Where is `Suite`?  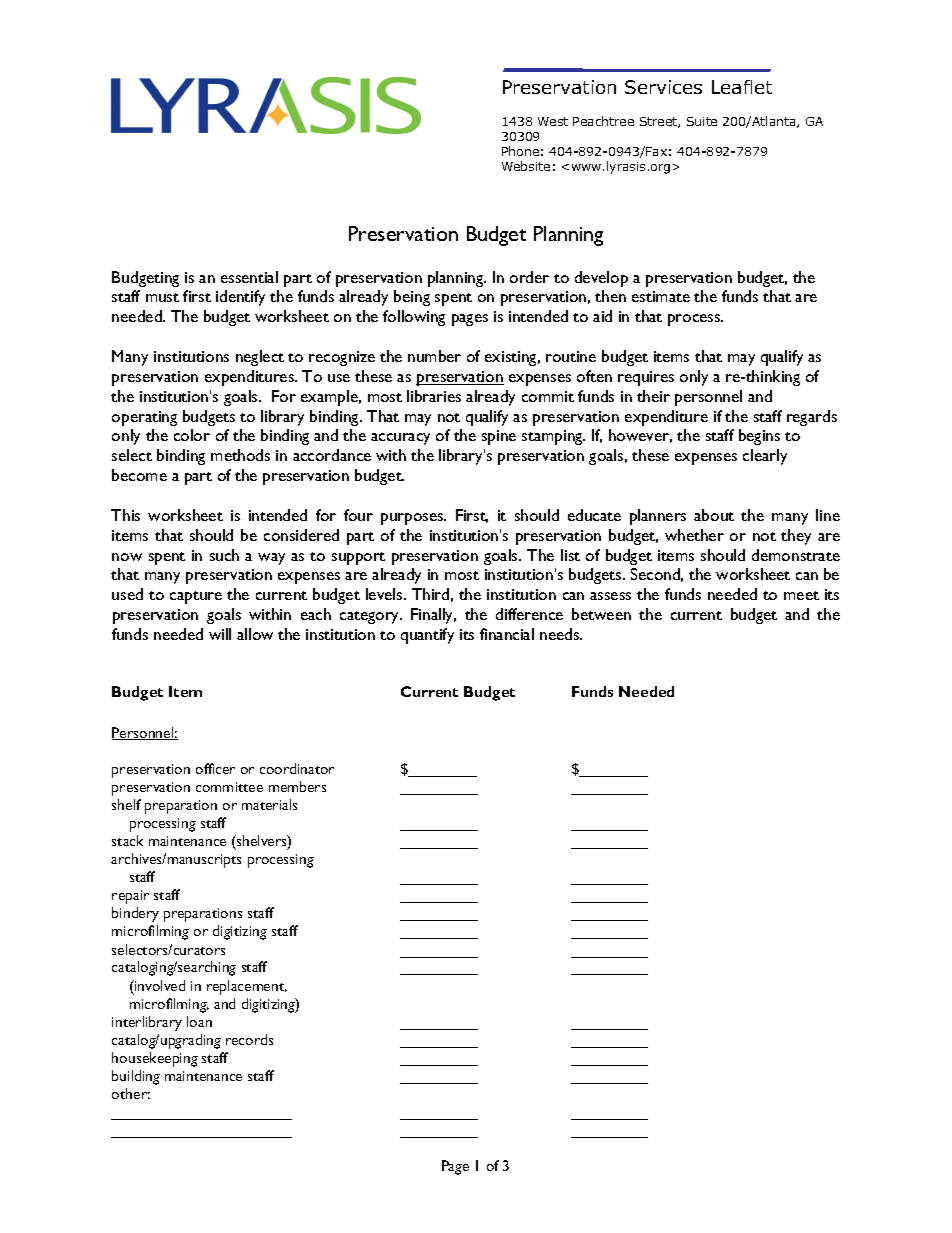 Suite is located at coordinates (702, 121).
